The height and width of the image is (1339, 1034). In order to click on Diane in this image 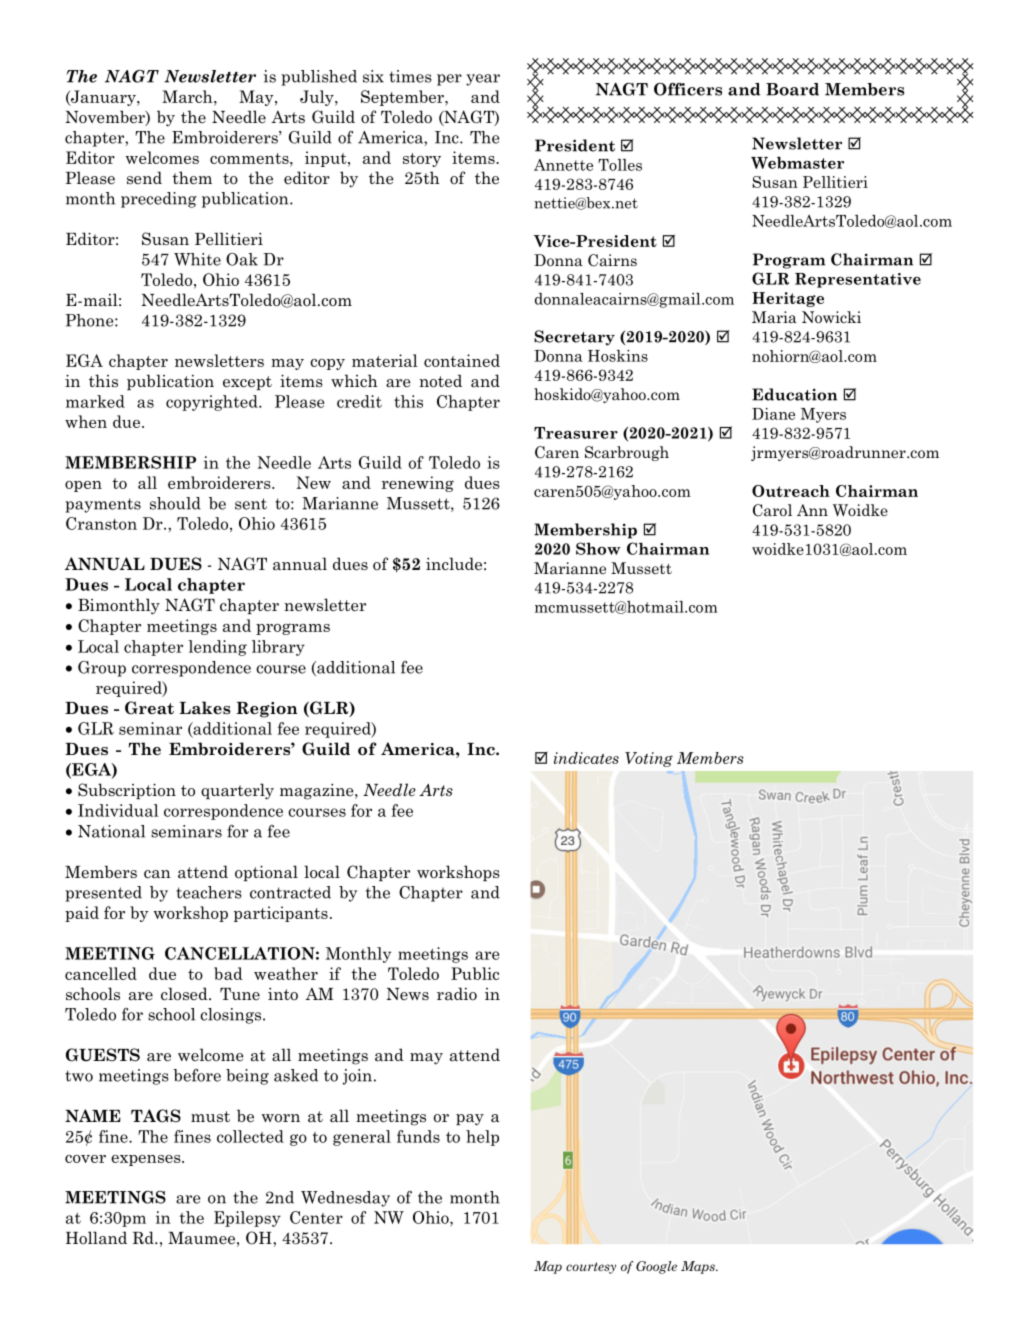, I will do `click(773, 414)`.
